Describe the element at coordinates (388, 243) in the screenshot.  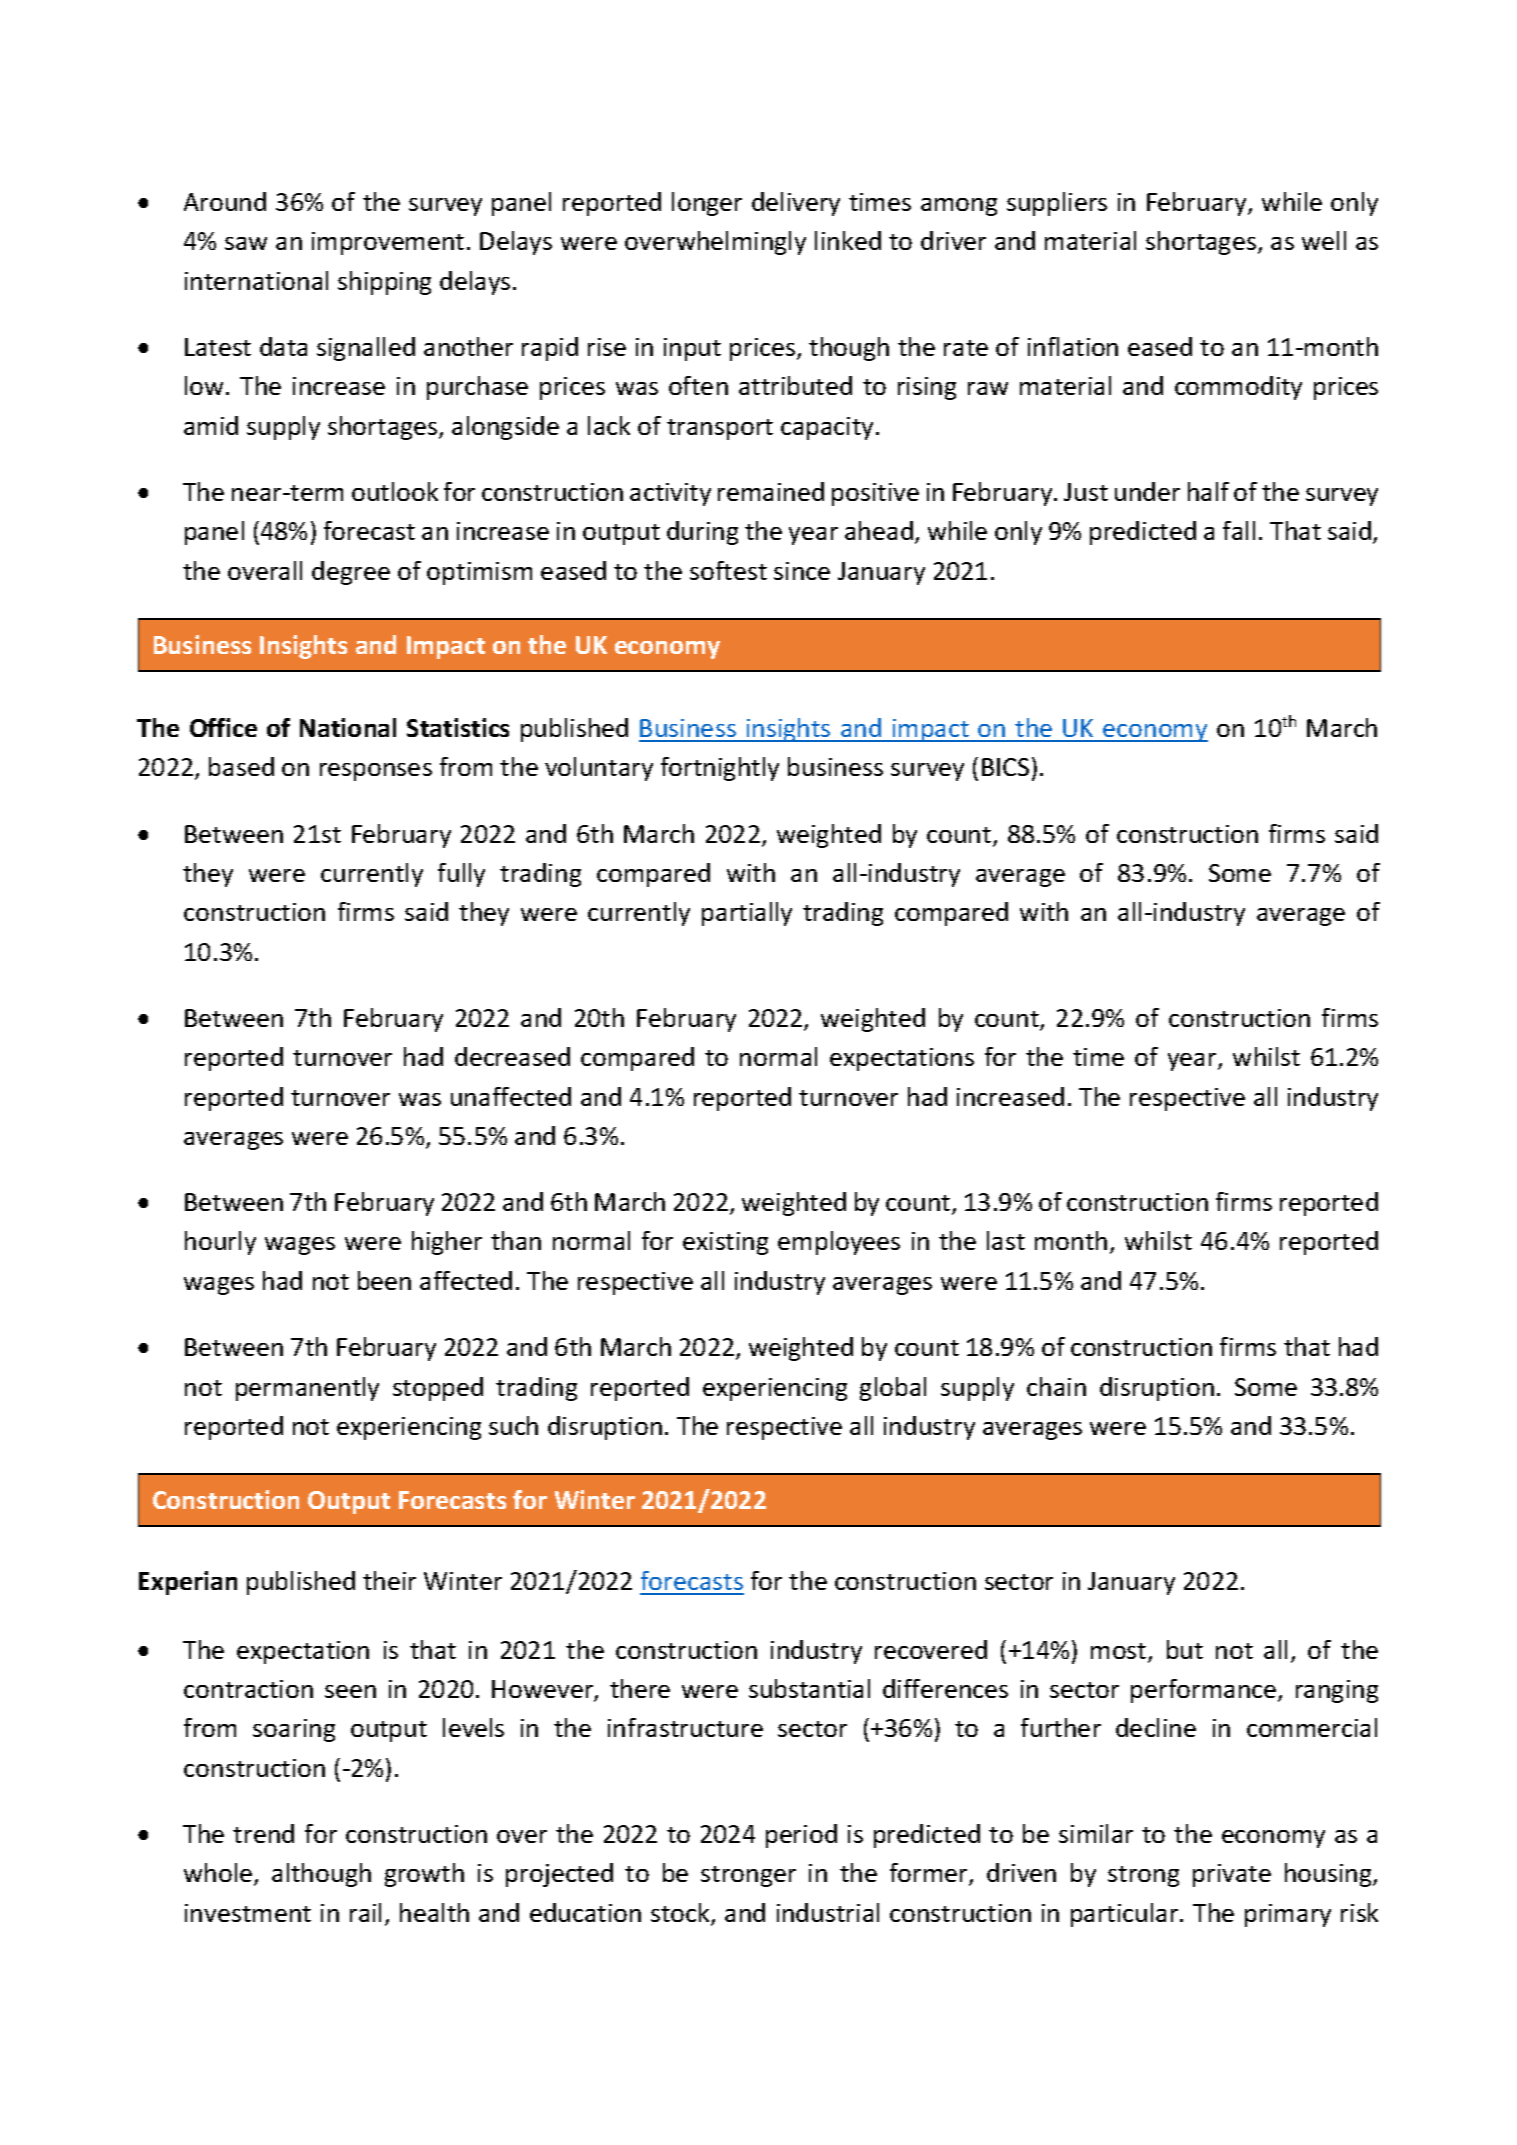
I see `improvement` at that location.
